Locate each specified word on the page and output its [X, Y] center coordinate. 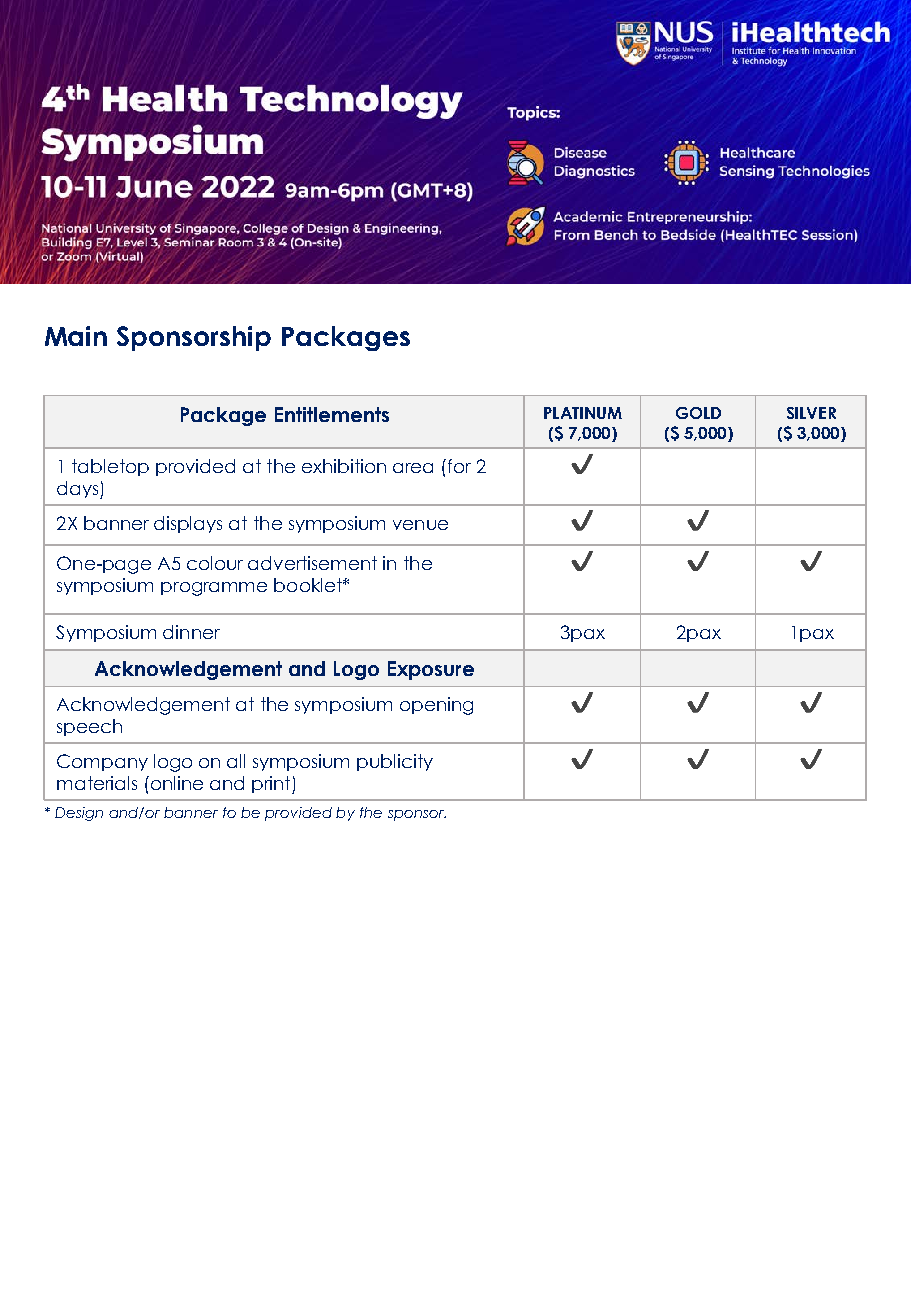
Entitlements [332, 414]
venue [420, 525]
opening [436, 706]
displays [188, 524]
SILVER [811, 413]
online [175, 783]
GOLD [698, 413]
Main [76, 336]
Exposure [431, 670]
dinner [191, 632]
